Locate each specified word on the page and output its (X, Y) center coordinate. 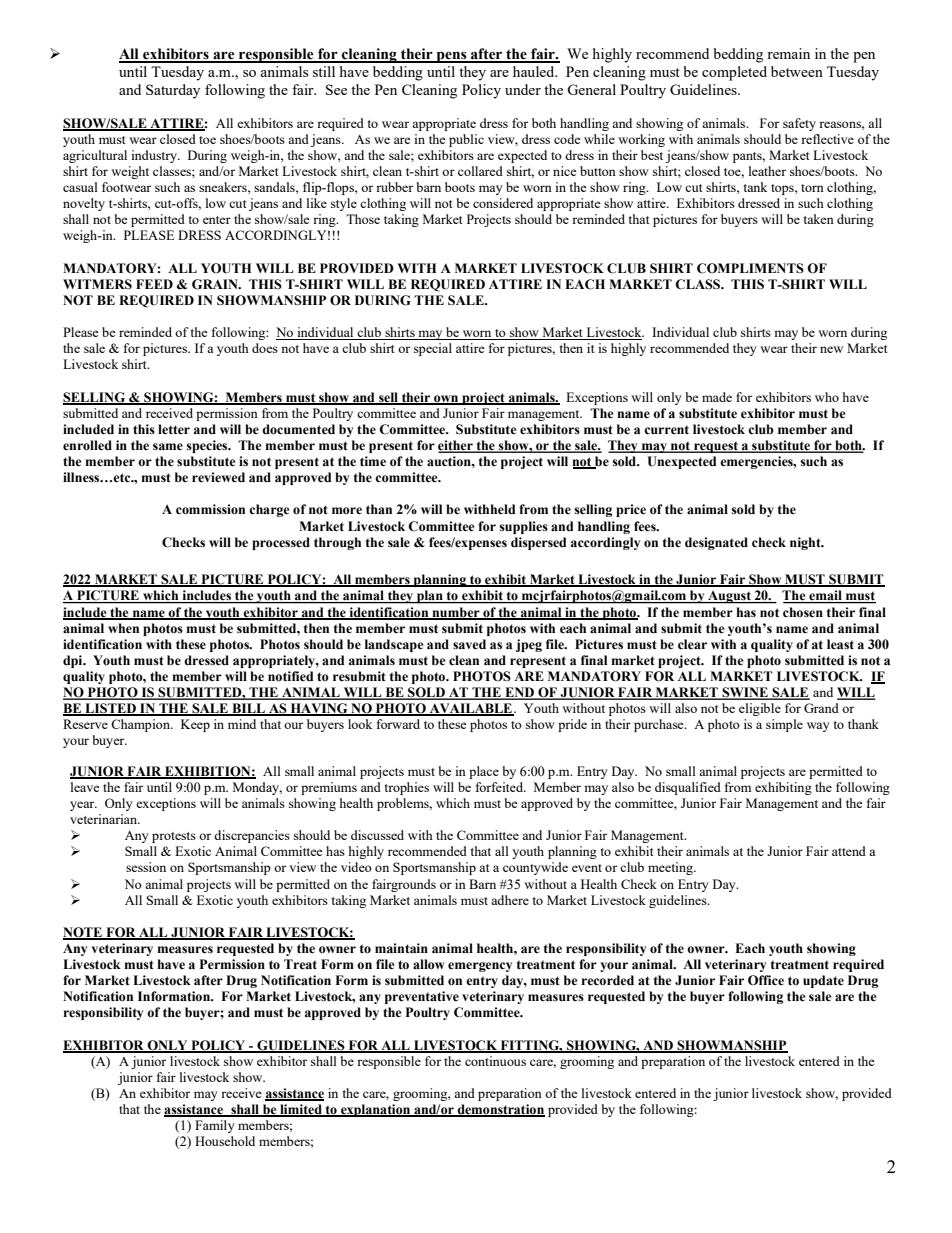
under (523, 89)
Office (766, 980)
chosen (803, 612)
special (433, 349)
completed (734, 73)
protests (174, 837)
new (831, 349)
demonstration (500, 1110)
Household (225, 1141)
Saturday (173, 91)
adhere (510, 900)
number (456, 613)
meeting (671, 868)
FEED (154, 284)
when (123, 628)
